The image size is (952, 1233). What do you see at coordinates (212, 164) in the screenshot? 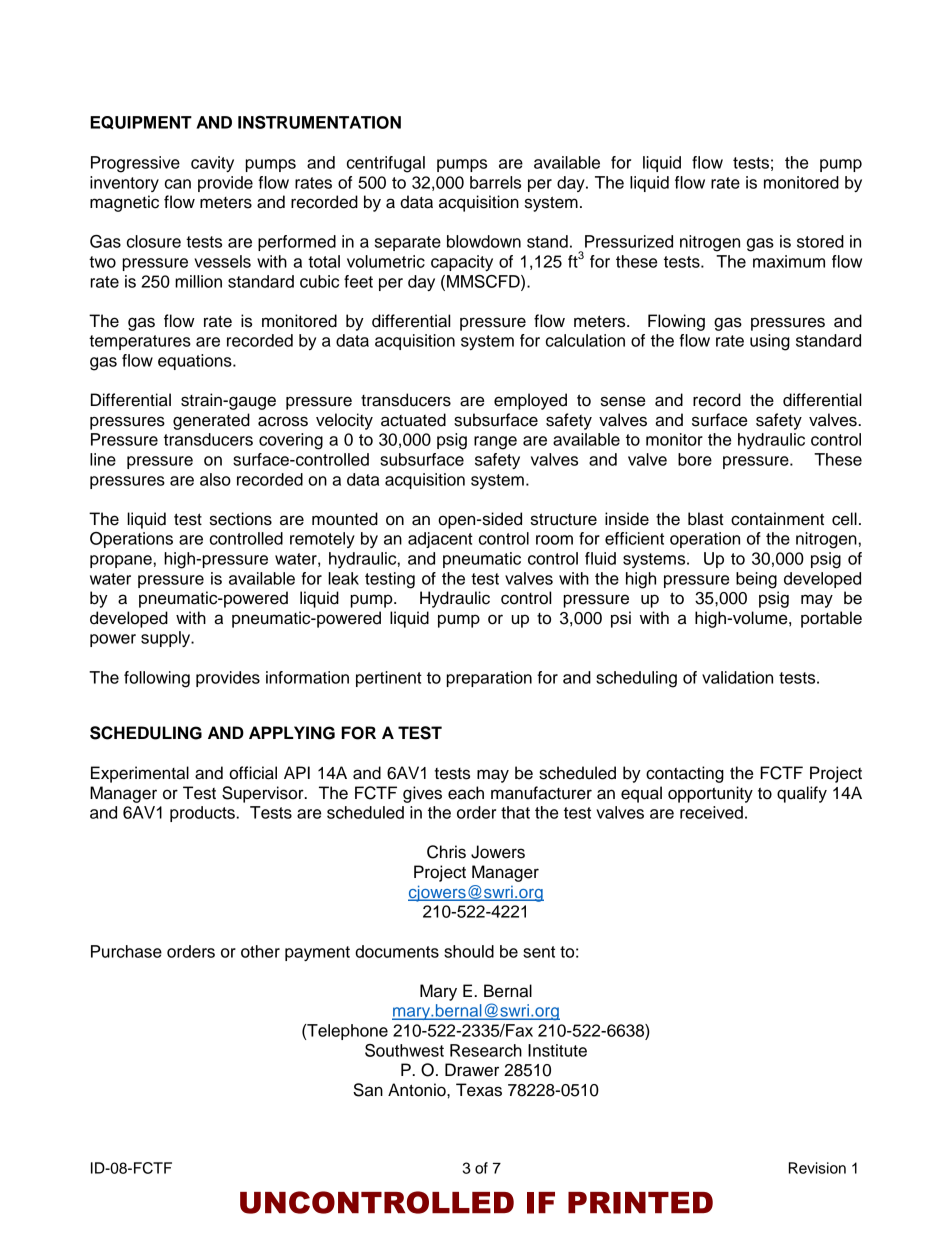
I see `cavity` at bounding box center [212, 164].
